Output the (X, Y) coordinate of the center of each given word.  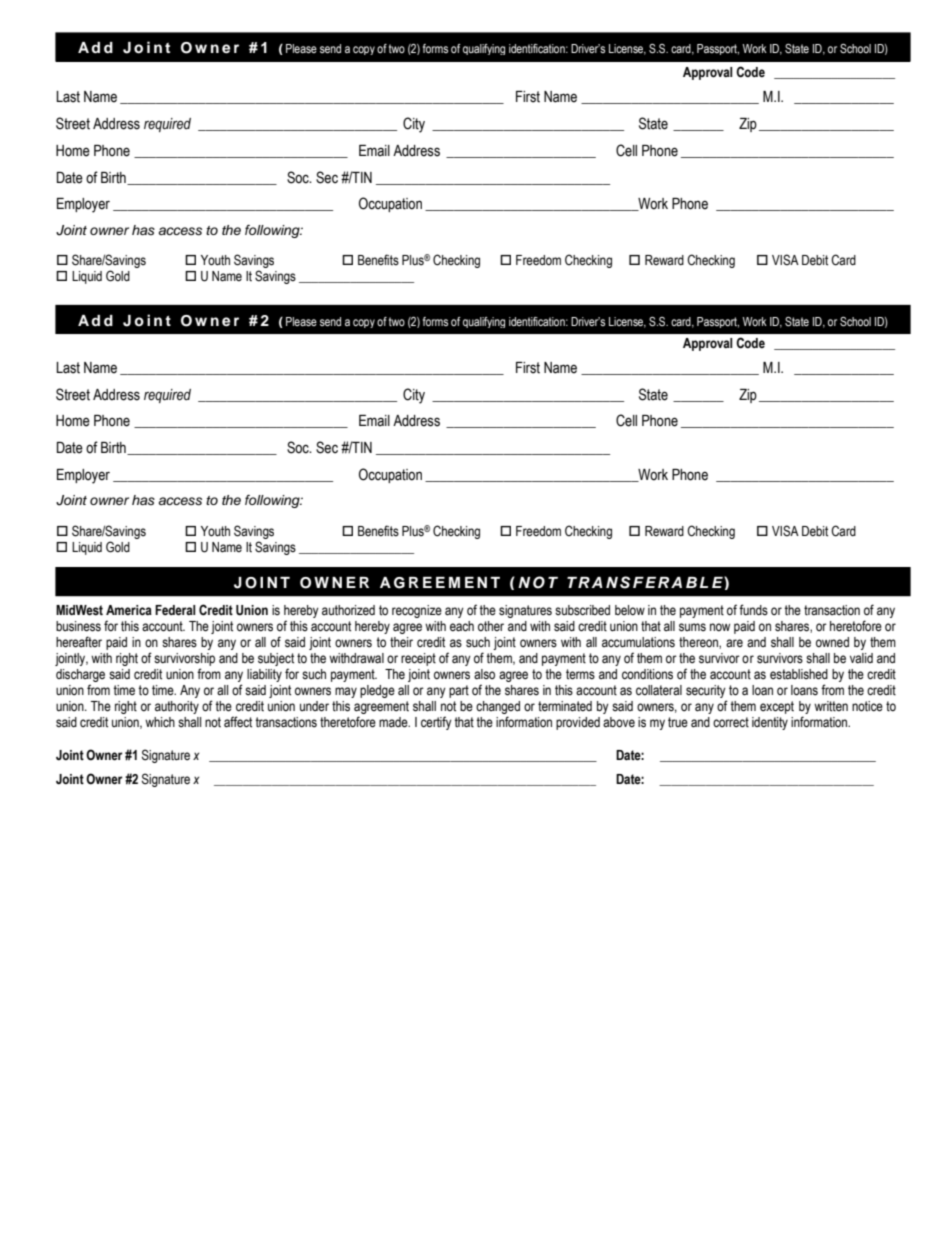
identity (770, 723)
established (799, 674)
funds (753, 610)
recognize (417, 611)
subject (276, 659)
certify (436, 723)
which (160, 722)
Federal (175, 610)
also (484, 674)
